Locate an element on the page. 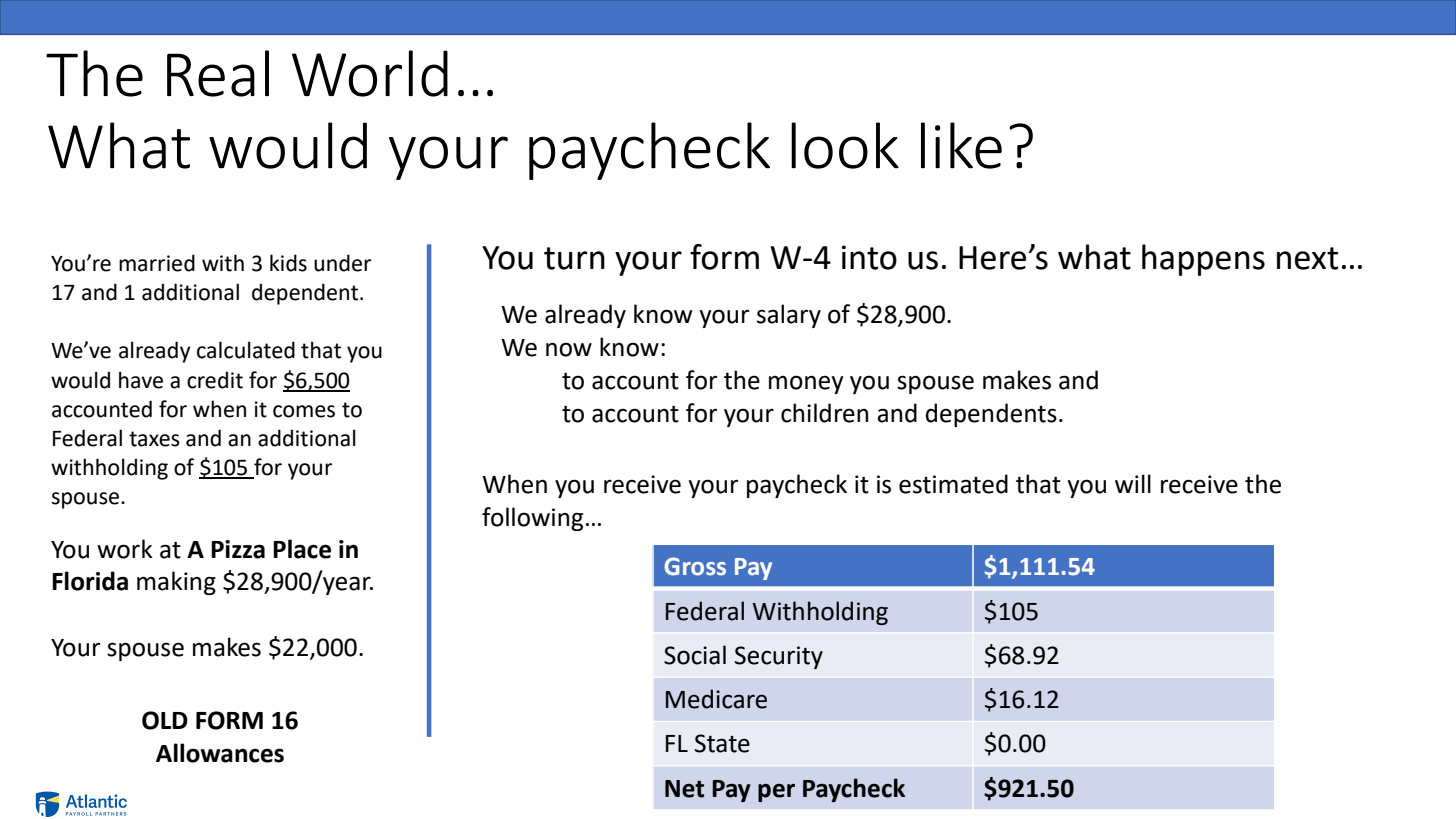 The image size is (1456, 819). happens is located at coordinates (1203, 260).
